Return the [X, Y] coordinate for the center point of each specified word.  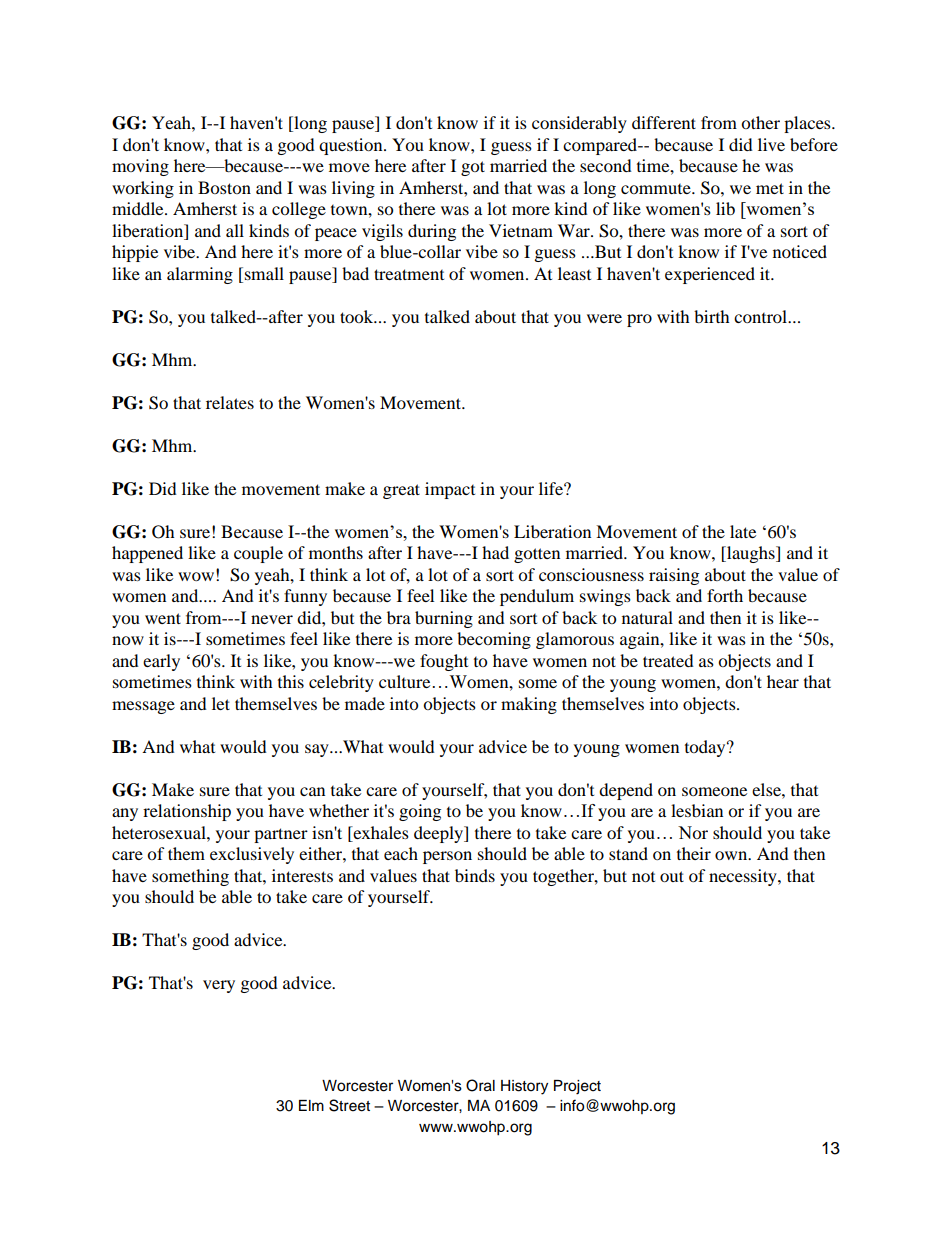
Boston [224, 187]
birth [712, 316]
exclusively [252, 855]
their [694, 853]
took [358, 316]
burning [444, 619]
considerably [579, 124]
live [771, 144]
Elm [311, 1105]
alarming [200, 275]
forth [725, 595]
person [447, 857]
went [163, 618]
